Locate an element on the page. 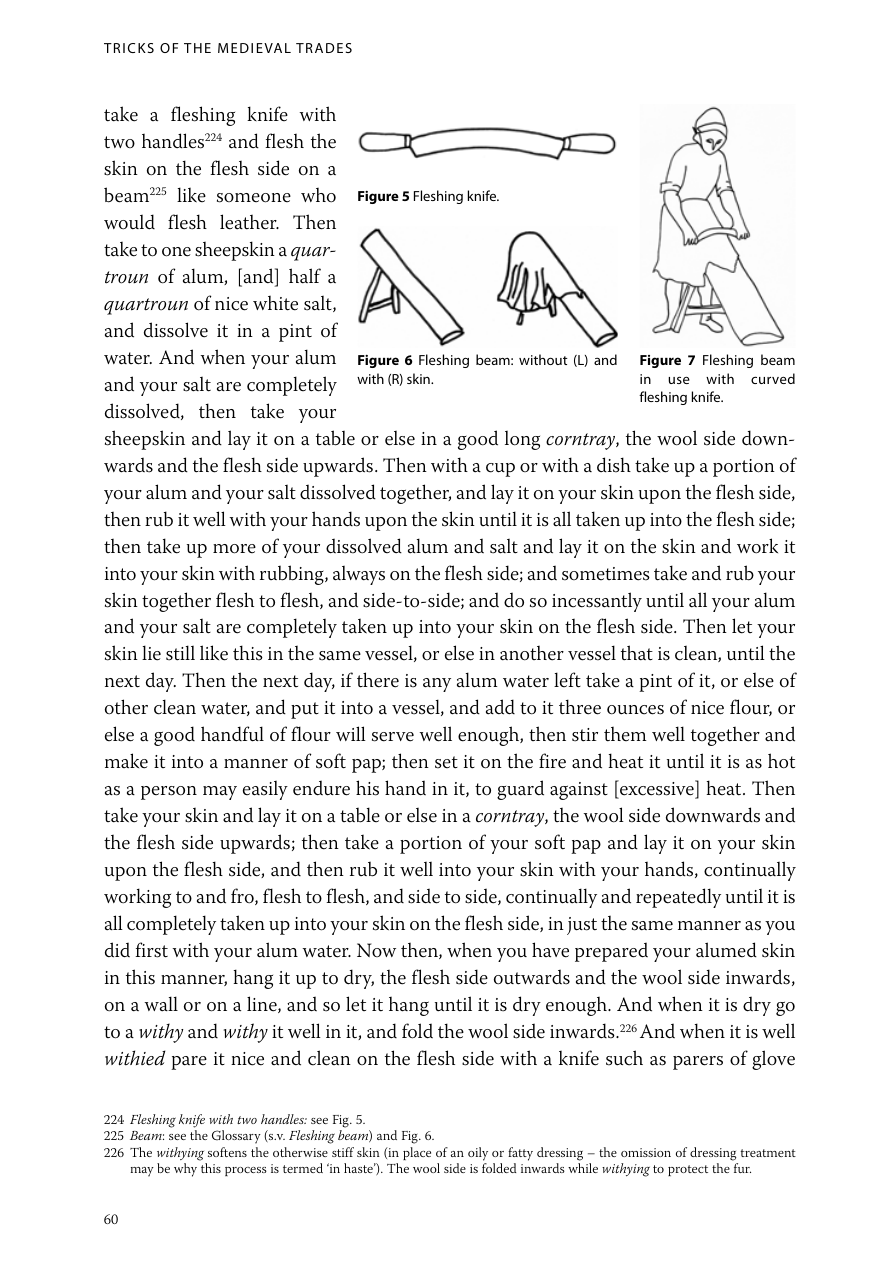 Image resolution: width=884 pixels, height=1280 pixels. still is located at coordinates (180, 653).
